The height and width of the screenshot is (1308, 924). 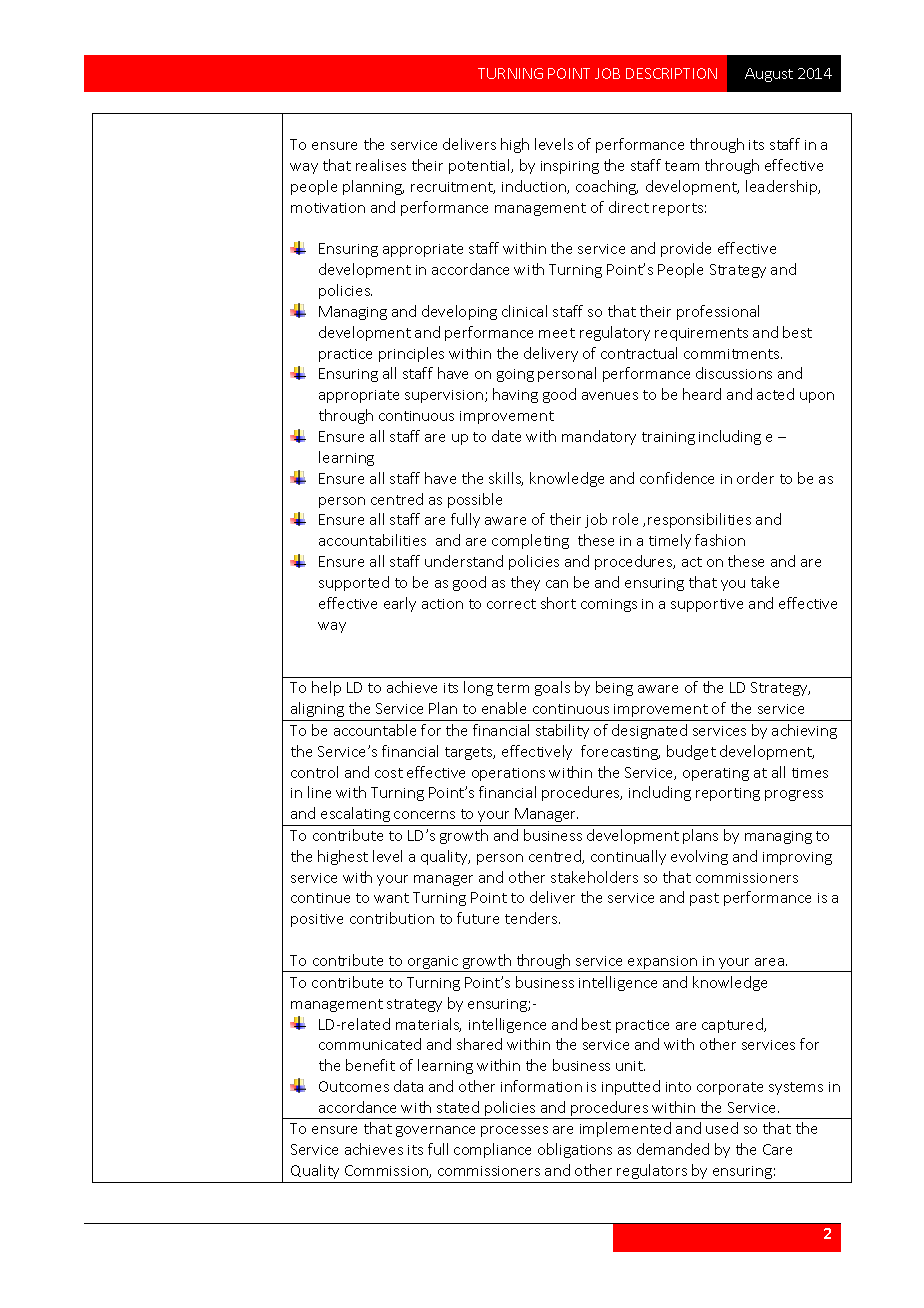 What do you see at coordinates (381, 165) in the screenshot?
I see `realises` at bounding box center [381, 165].
